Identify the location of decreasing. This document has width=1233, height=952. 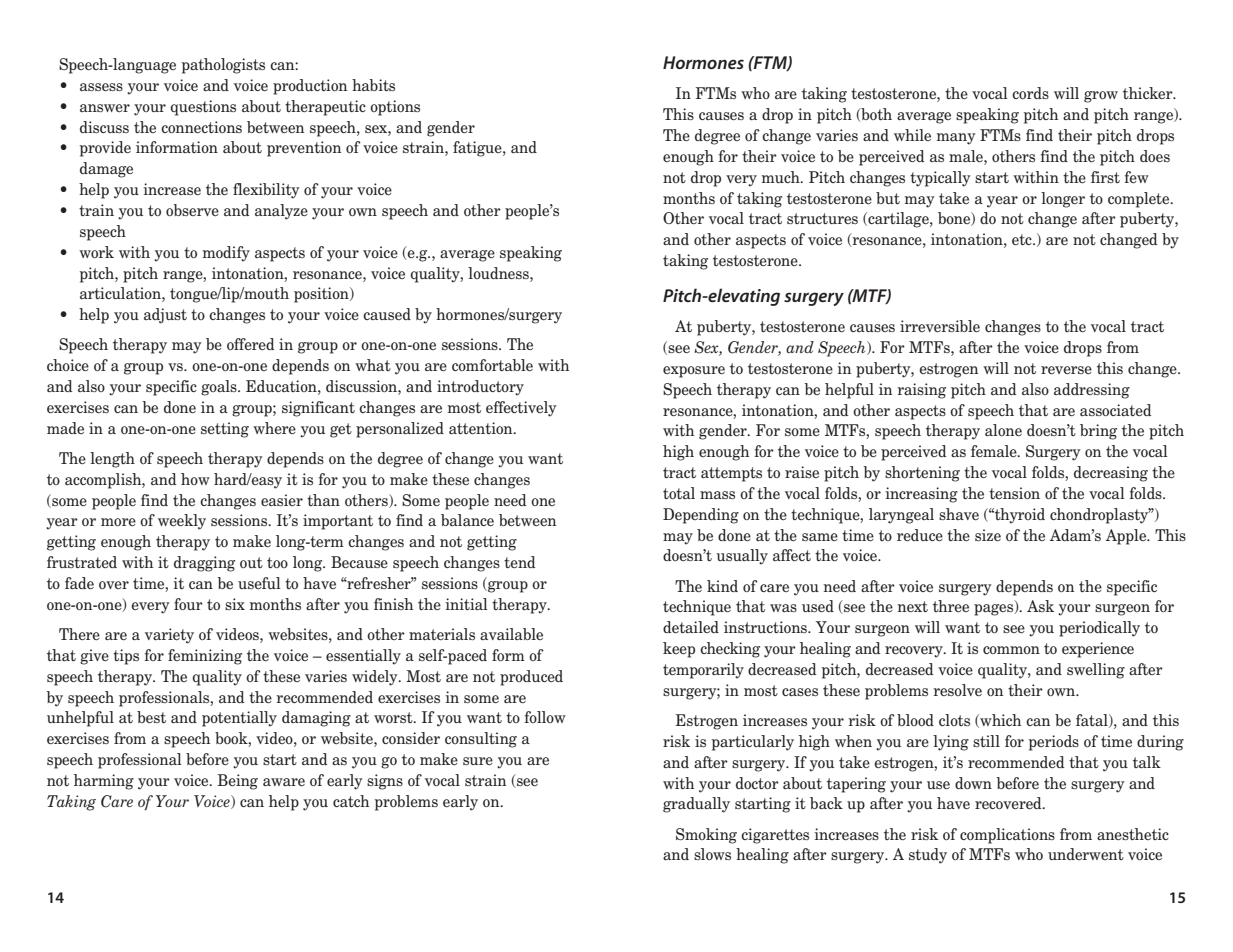
(1111, 474).
